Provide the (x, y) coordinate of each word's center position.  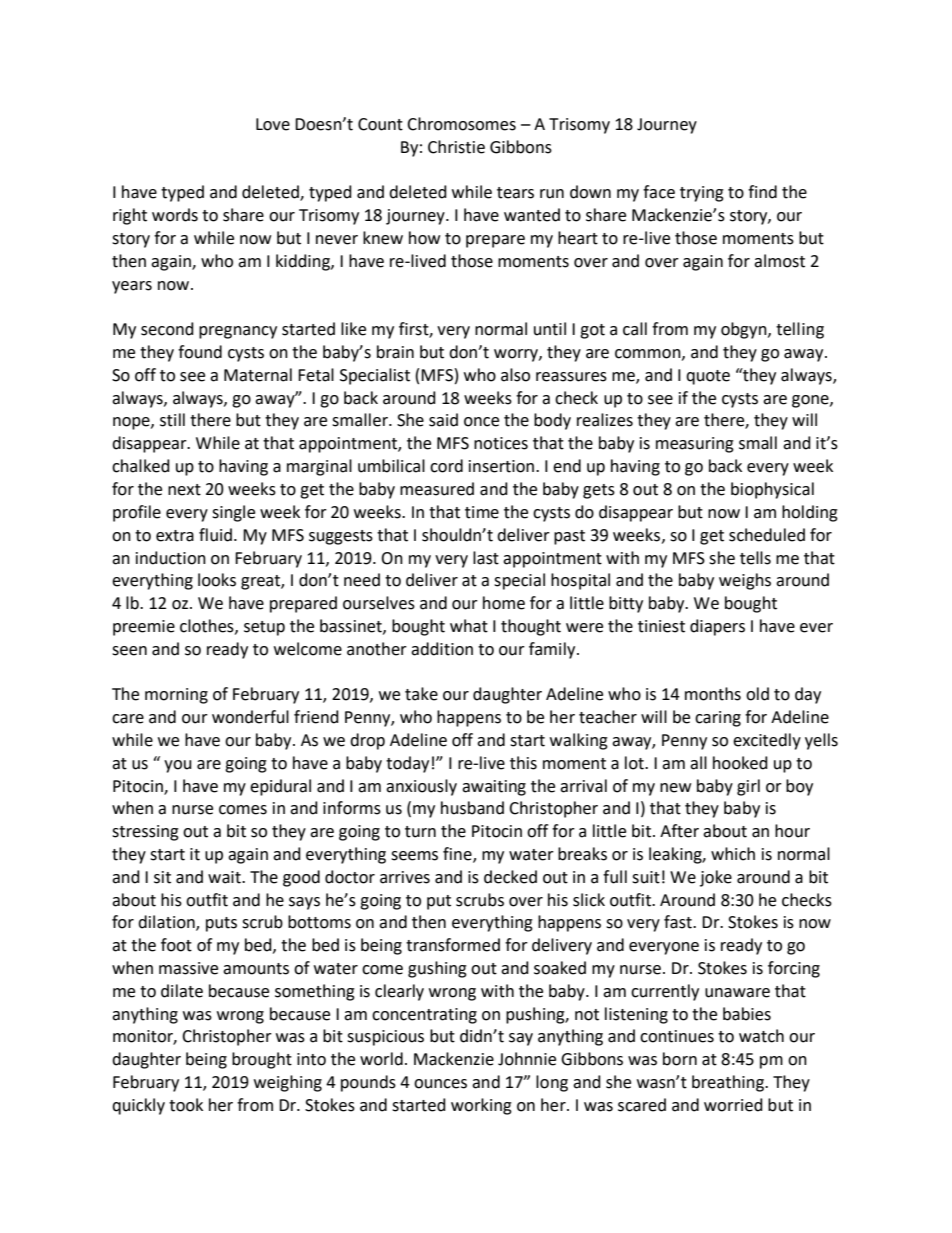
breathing (729, 1083)
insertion (503, 466)
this (523, 763)
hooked (740, 763)
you (178, 766)
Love (273, 124)
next (184, 490)
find (762, 192)
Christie (456, 147)
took (186, 1105)
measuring (695, 445)
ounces (440, 1084)
